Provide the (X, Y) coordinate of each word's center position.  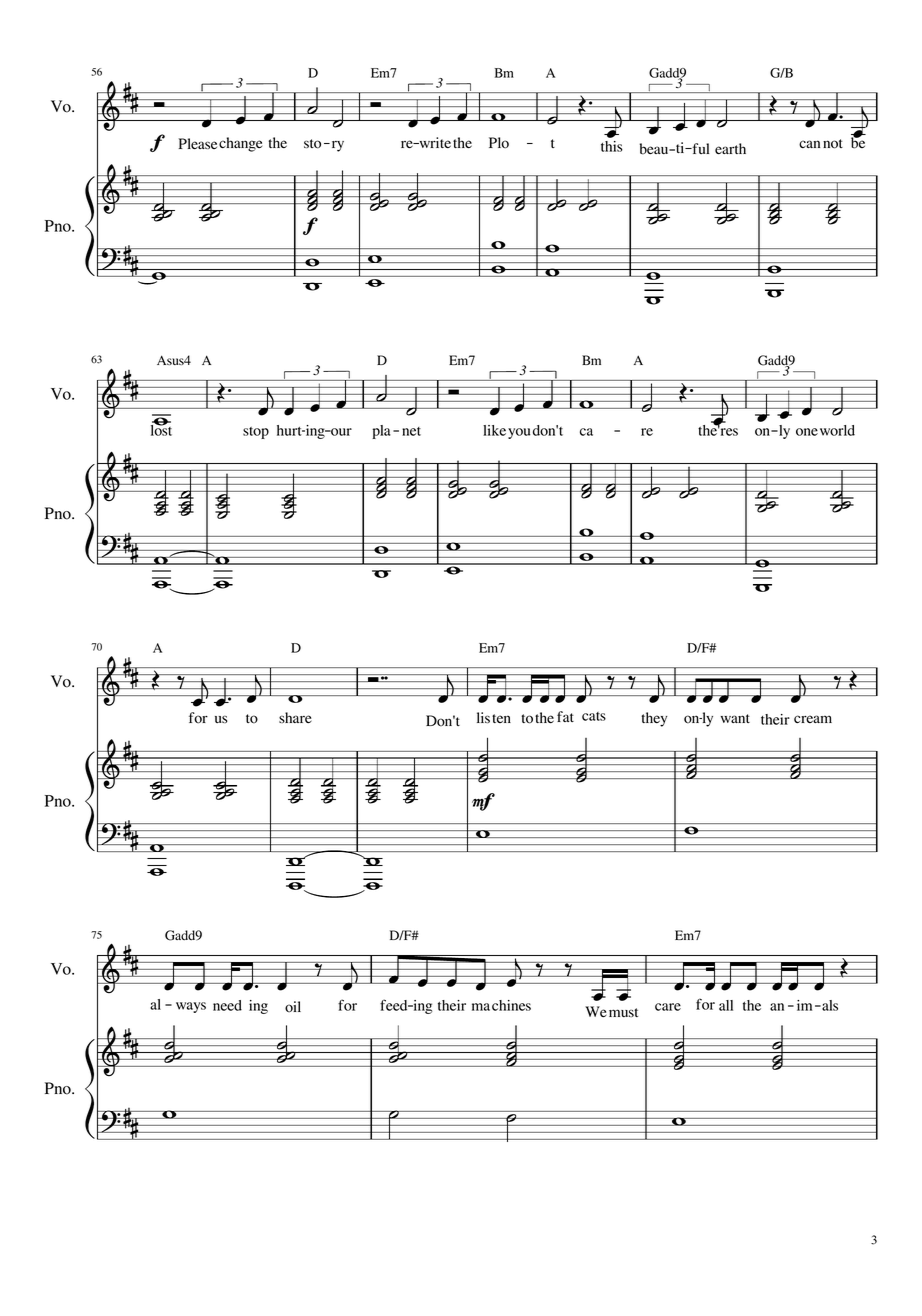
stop (256, 433)
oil (293, 1007)
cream (813, 719)
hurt (290, 430)
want (735, 718)
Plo (499, 143)
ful (699, 148)
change (240, 144)
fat (565, 716)
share (295, 717)
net (411, 431)
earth (730, 148)
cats (594, 716)
